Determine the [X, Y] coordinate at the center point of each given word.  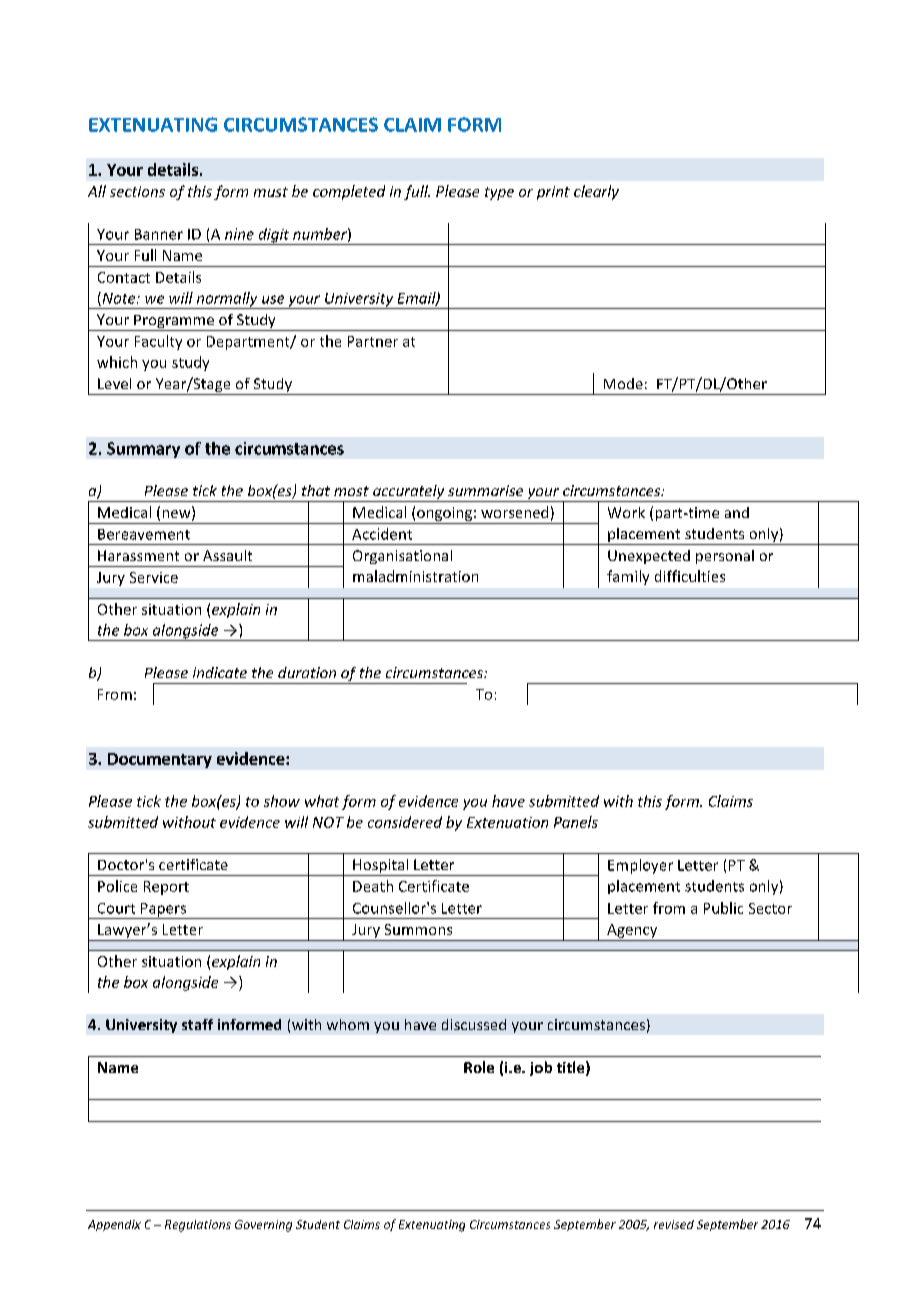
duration [307, 672]
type [499, 193]
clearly [596, 192]
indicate [220, 672]
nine [239, 234]
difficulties [690, 576]
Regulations [198, 1226]
